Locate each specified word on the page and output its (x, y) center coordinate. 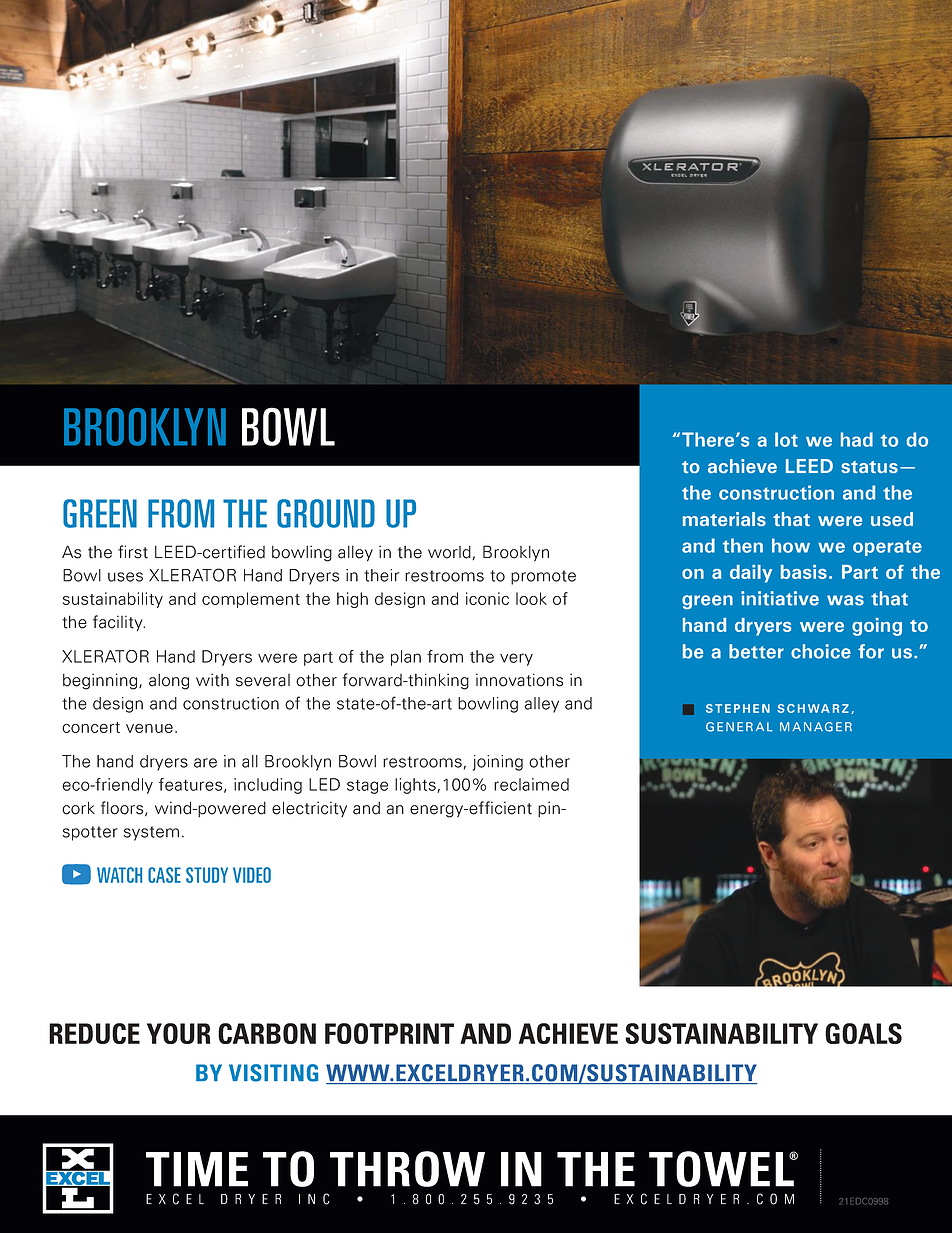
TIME (197, 1169)
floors (123, 808)
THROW (407, 1169)
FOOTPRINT (389, 1033)
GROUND (326, 513)
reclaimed (531, 784)
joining (498, 763)
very (516, 659)
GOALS (863, 1033)
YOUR (178, 1033)
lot (786, 439)
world (449, 552)
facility (119, 623)
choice (821, 651)
